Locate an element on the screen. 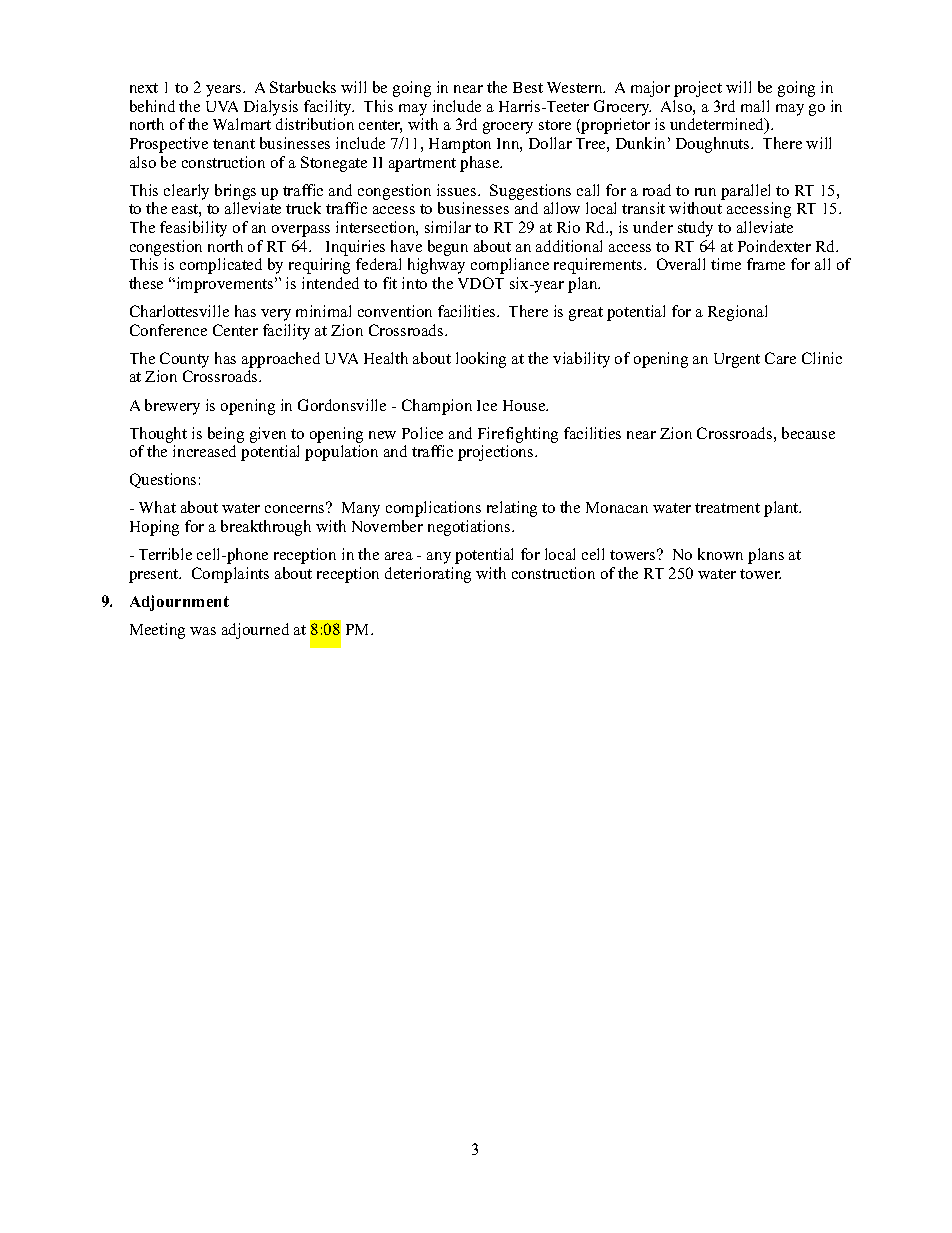 The image size is (952, 1233). was is located at coordinates (203, 631).
